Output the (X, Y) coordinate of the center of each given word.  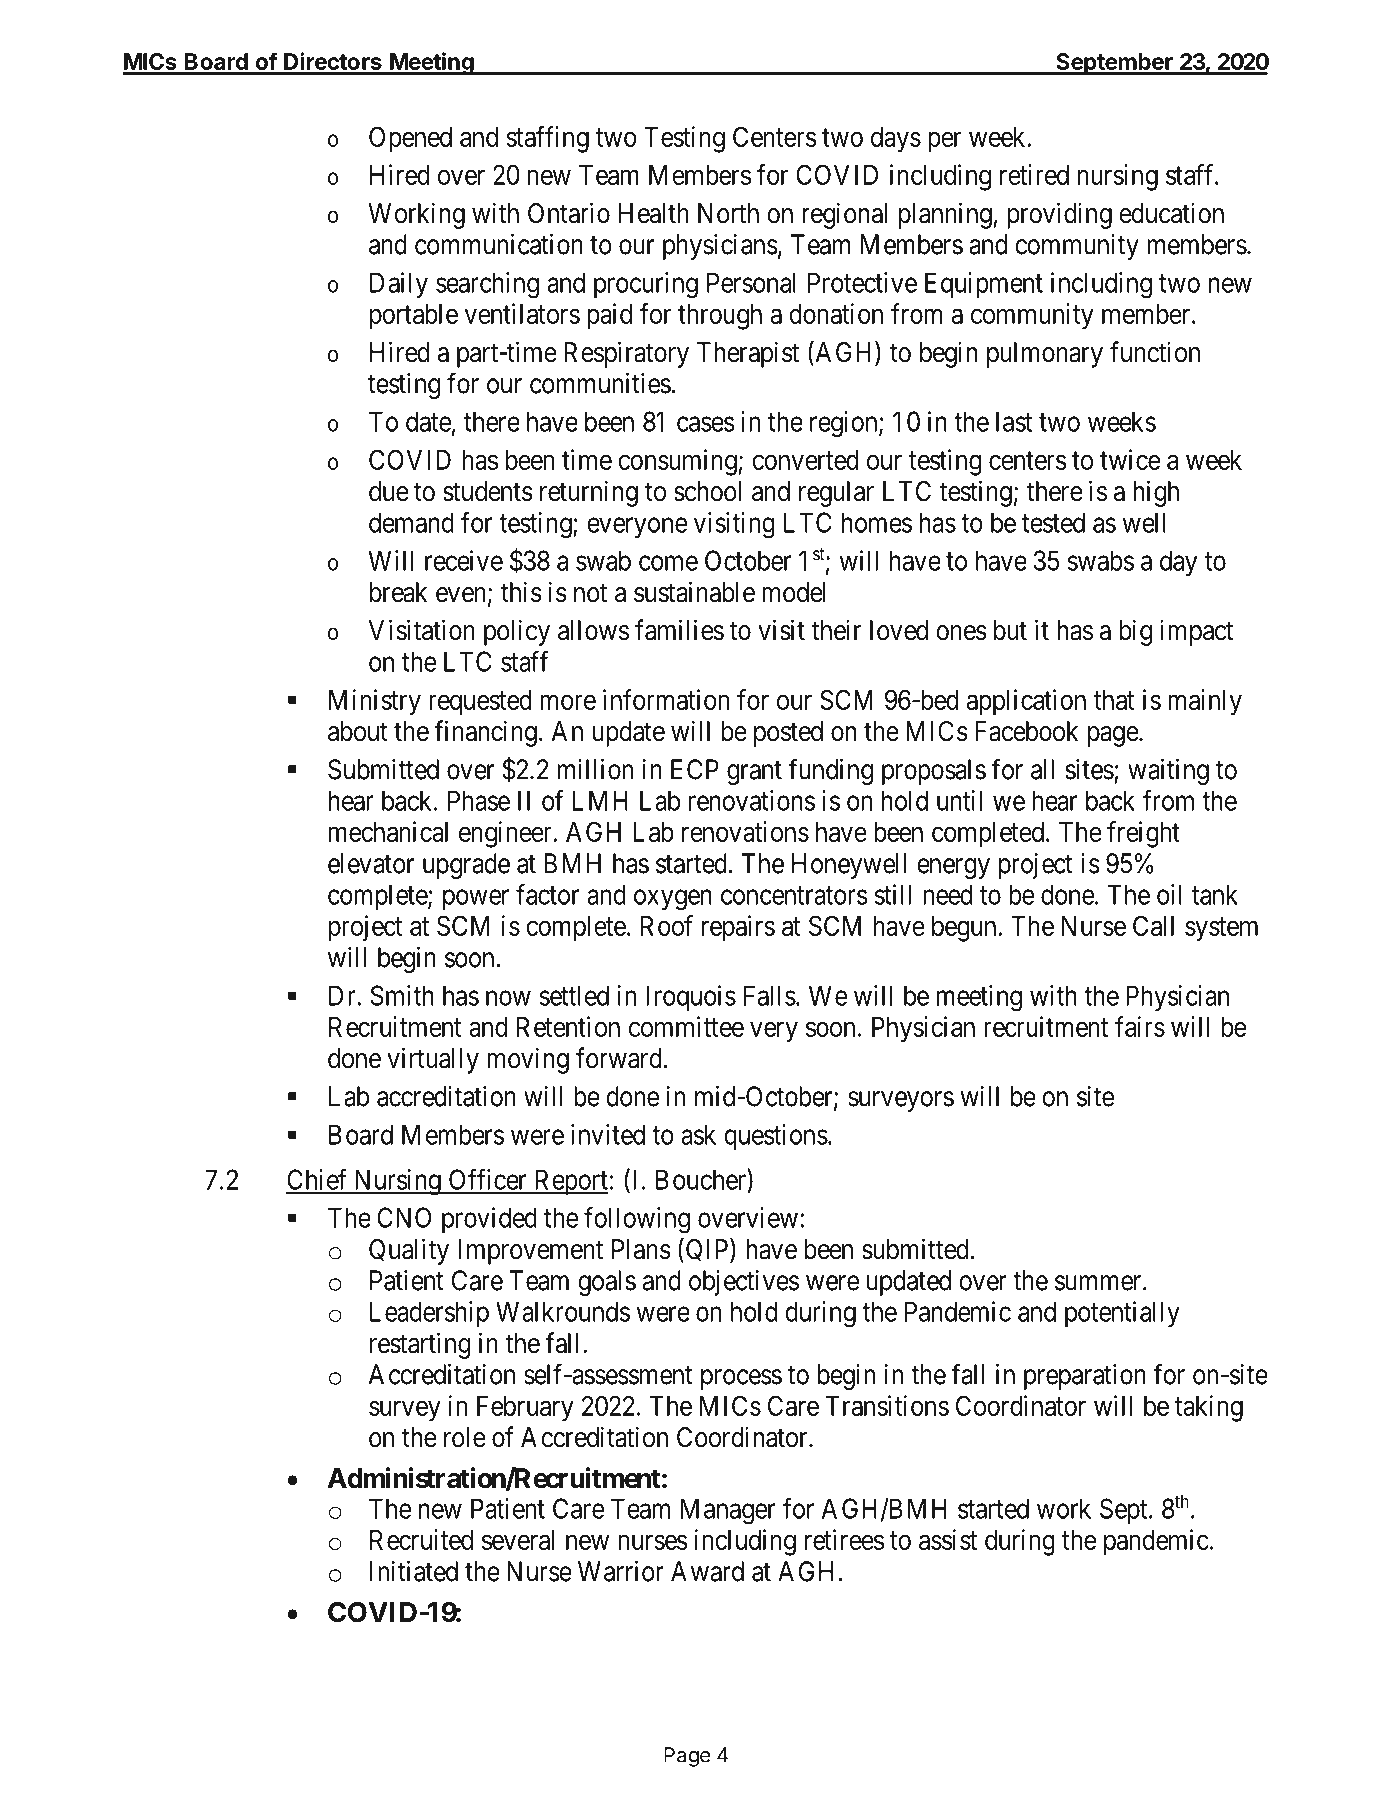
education (1171, 213)
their (836, 630)
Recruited (421, 1539)
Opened (410, 139)
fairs (1140, 1026)
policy (517, 632)
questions (776, 1137)
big (1135, 632)
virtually (433, 1060)
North (728, 213)
